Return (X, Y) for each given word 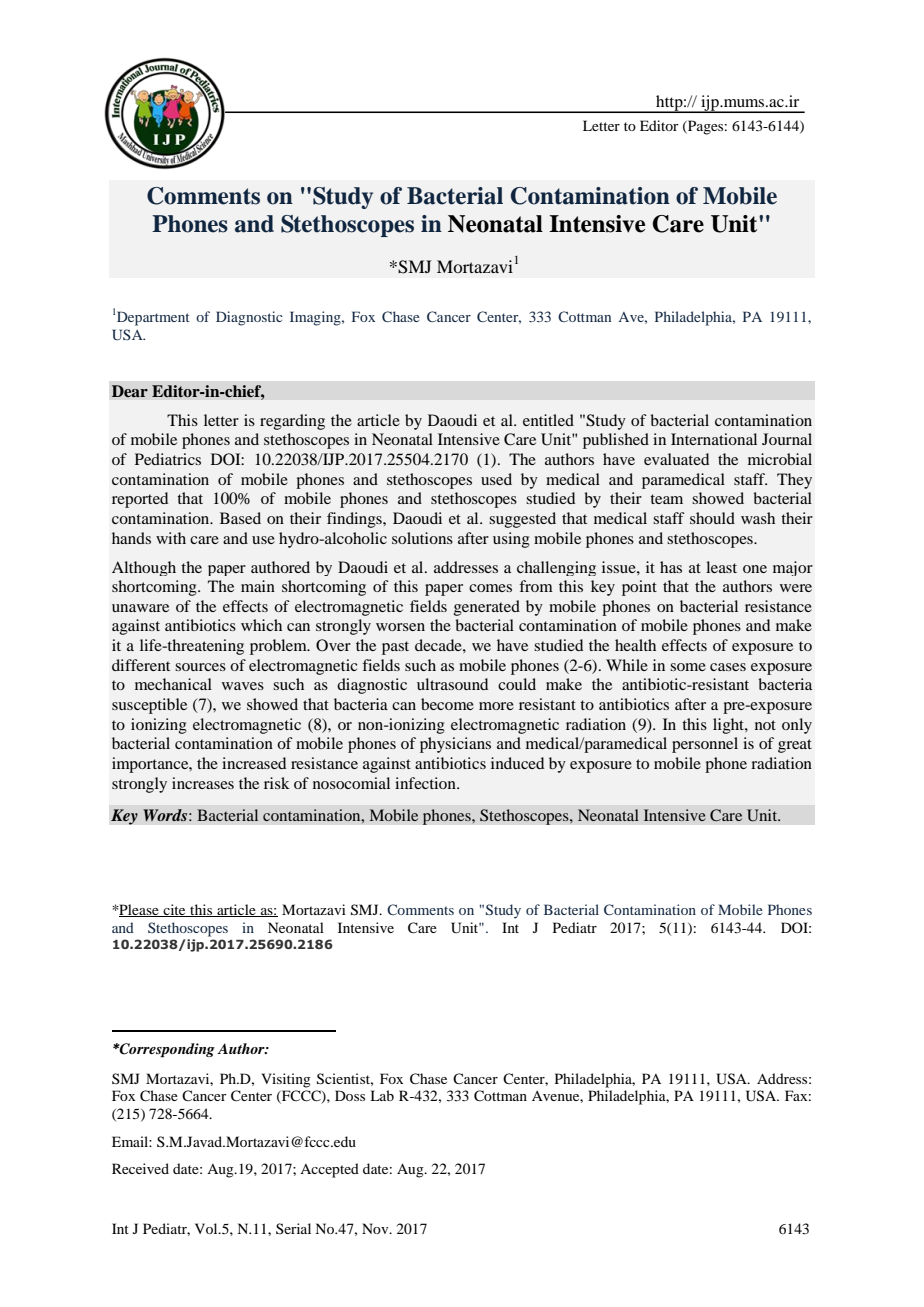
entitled (548, 420)
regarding (292, 422)
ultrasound (452, 684)
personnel (705, 745)
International (714, 439)
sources (200, 667)
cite (174, 910)
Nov (376, 1228)
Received (140, 1168)
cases (728, 667)
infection (426, 783)
